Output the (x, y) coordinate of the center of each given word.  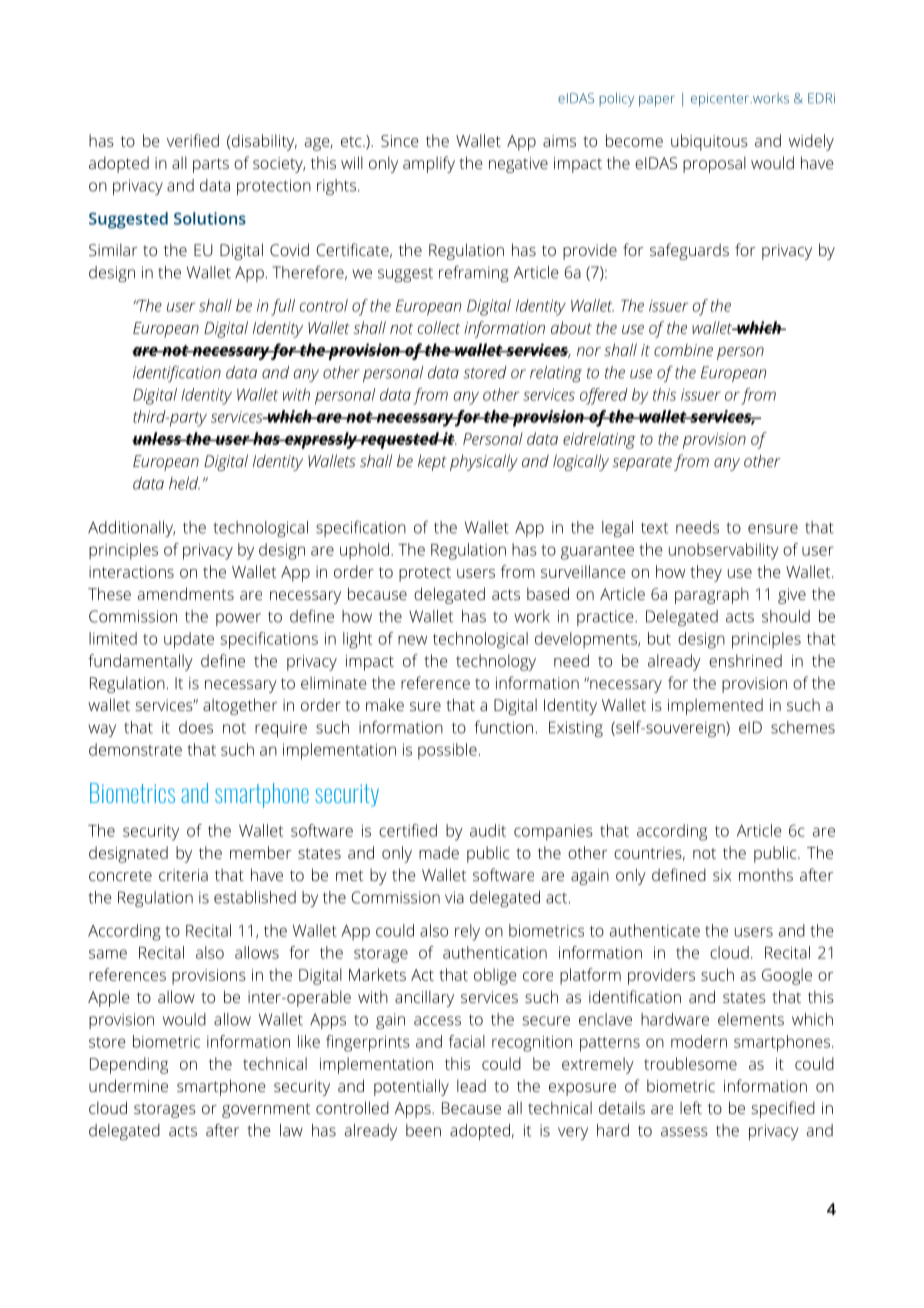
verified (193, 140)
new (412, 640)
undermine (128, 1085)
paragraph (712, 595)
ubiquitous (709, 142)
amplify (429, 164)
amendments (186, 593)
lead (471, 1085)
